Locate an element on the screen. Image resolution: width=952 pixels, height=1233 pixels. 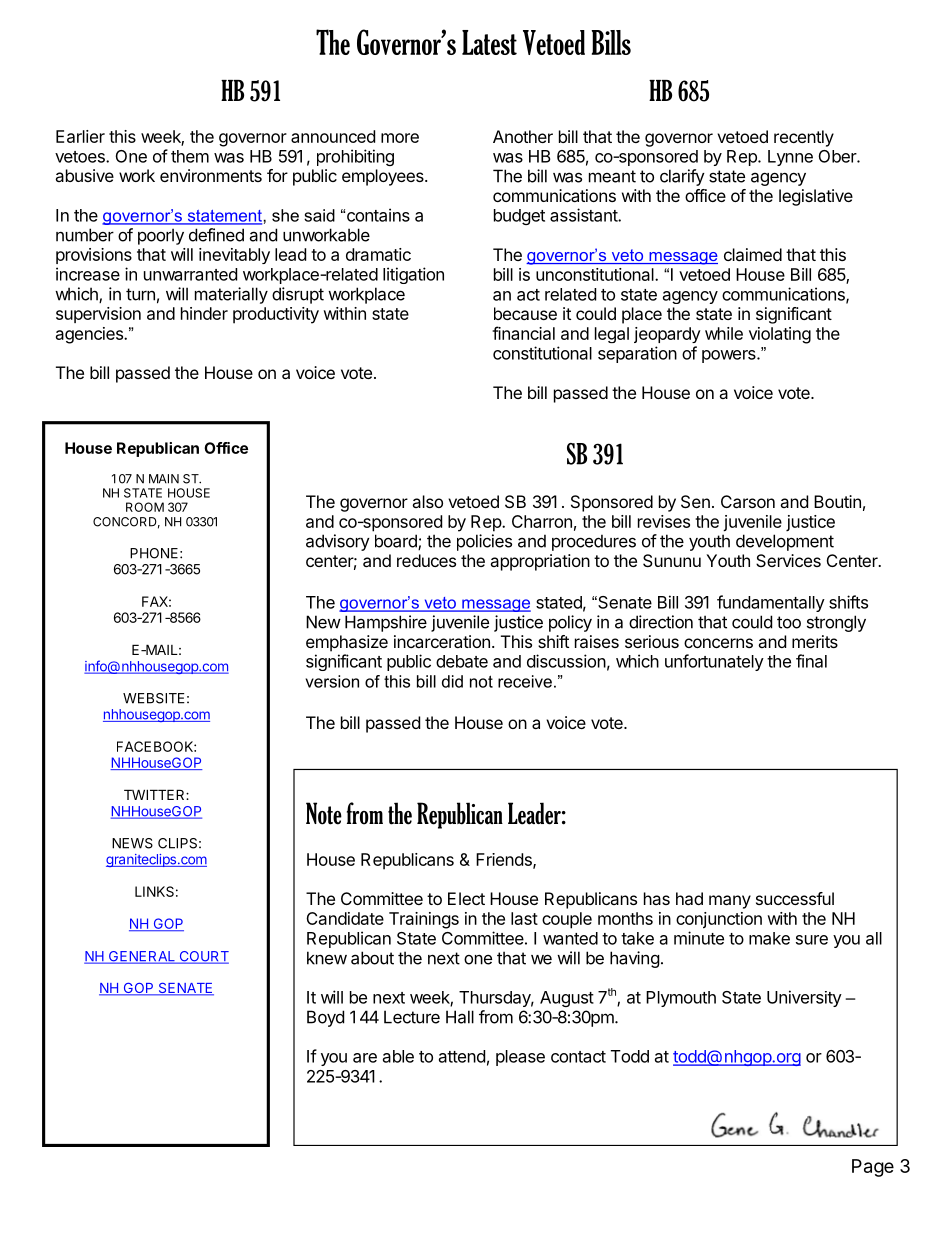
recently is located at coordinates (804, 138).
